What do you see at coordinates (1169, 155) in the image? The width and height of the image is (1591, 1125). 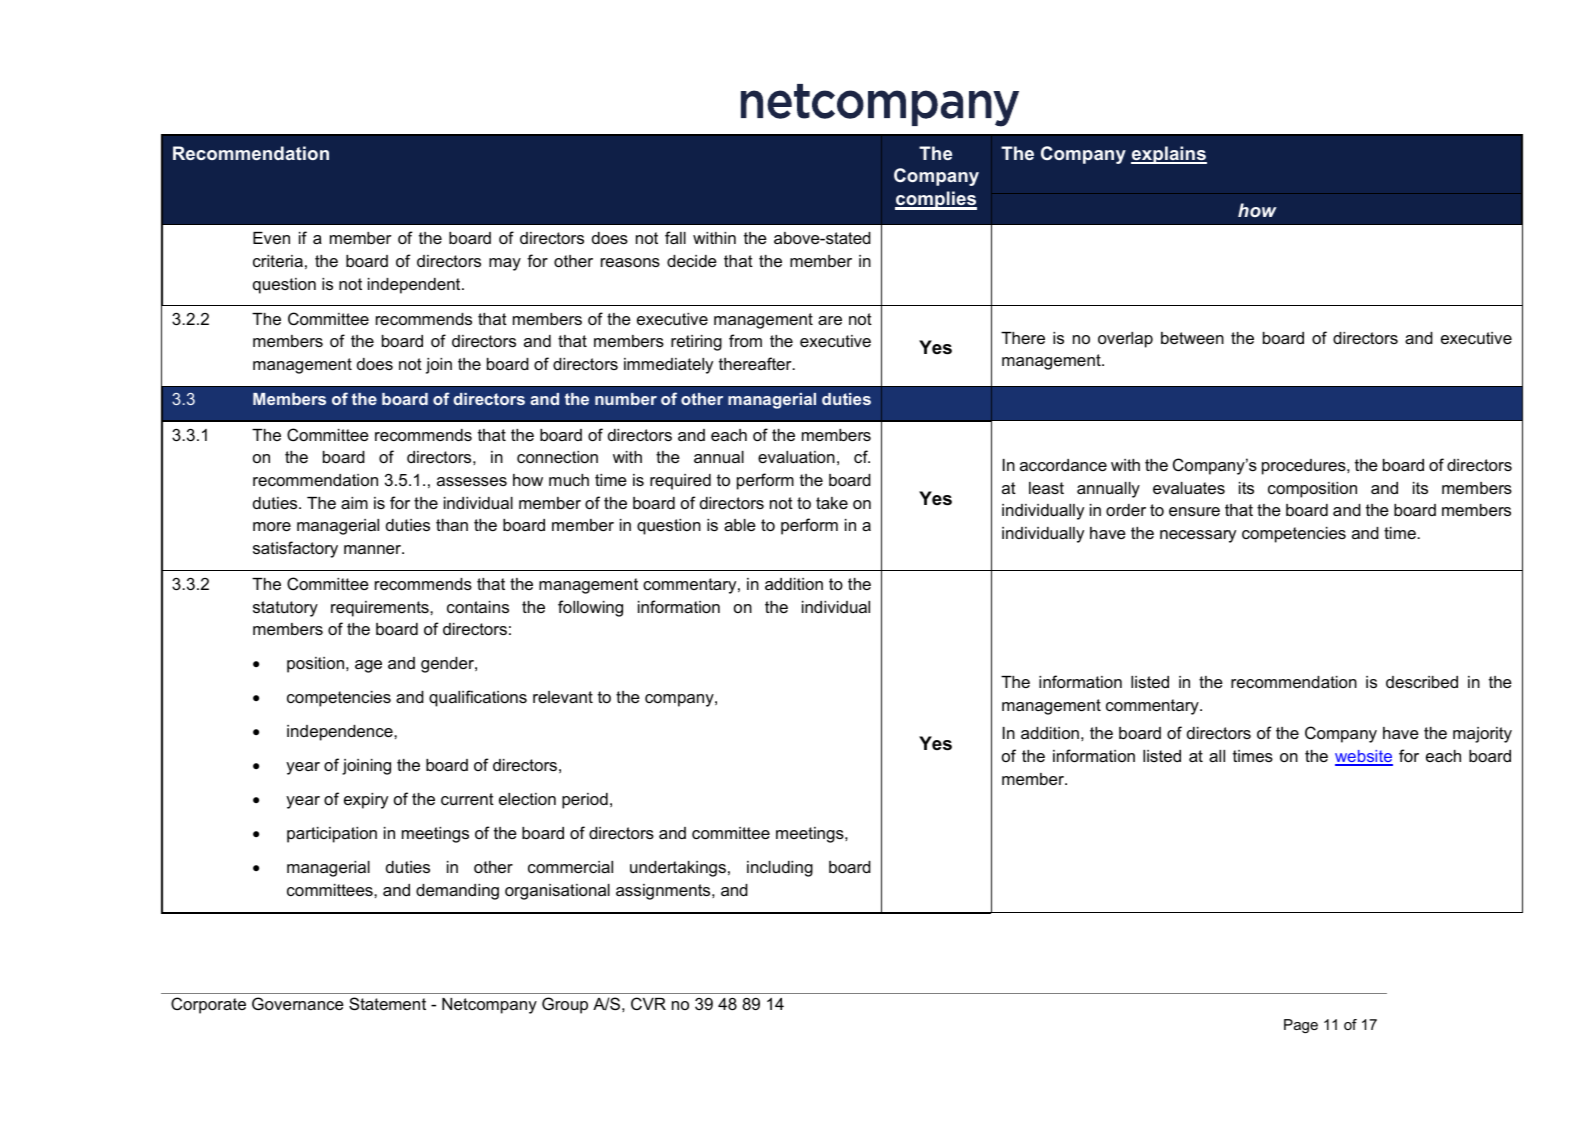 I see `explains` at bounding box center [1169, 155].
